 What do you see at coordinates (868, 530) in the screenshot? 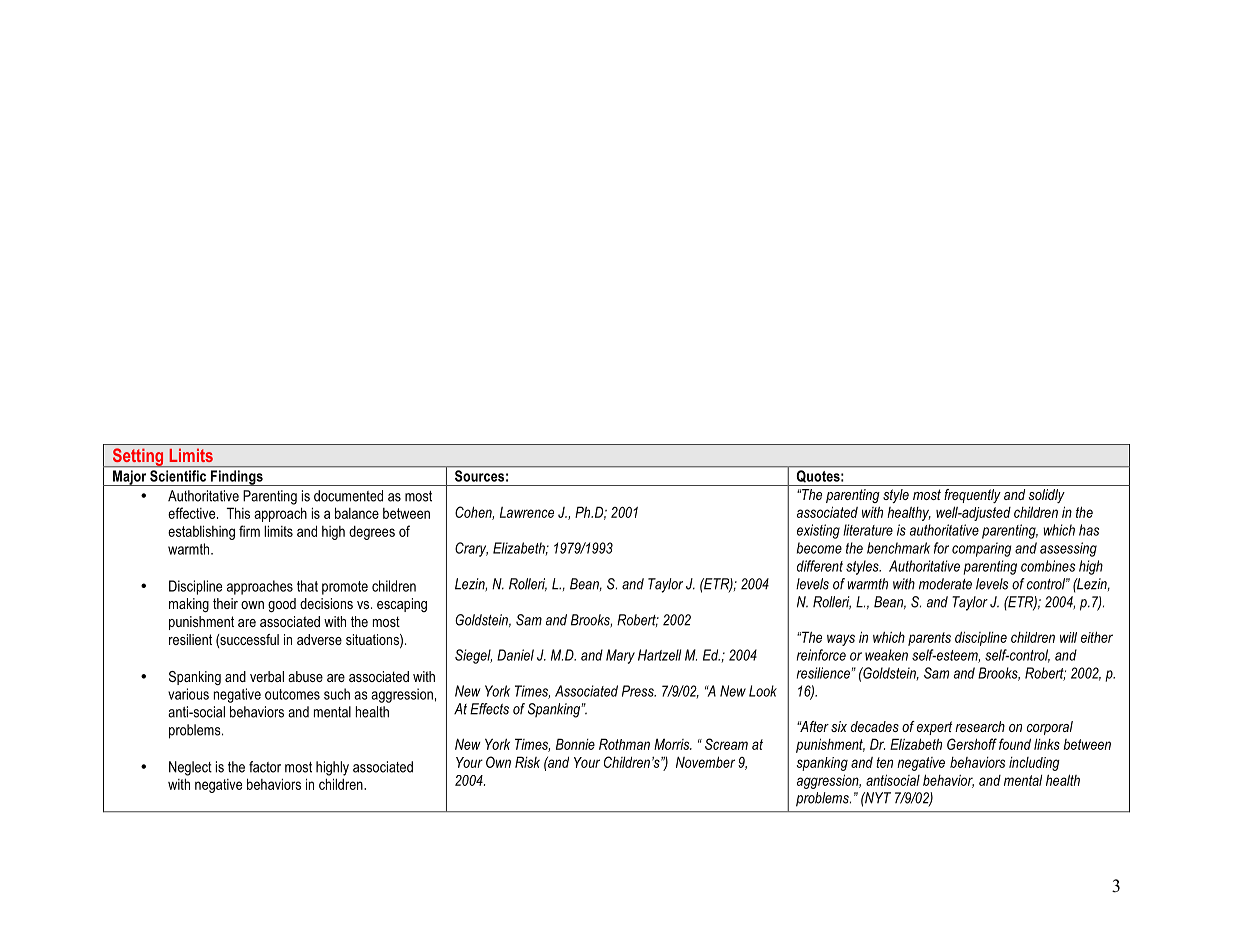
I see `literature` at bounding box center [868, 530].
